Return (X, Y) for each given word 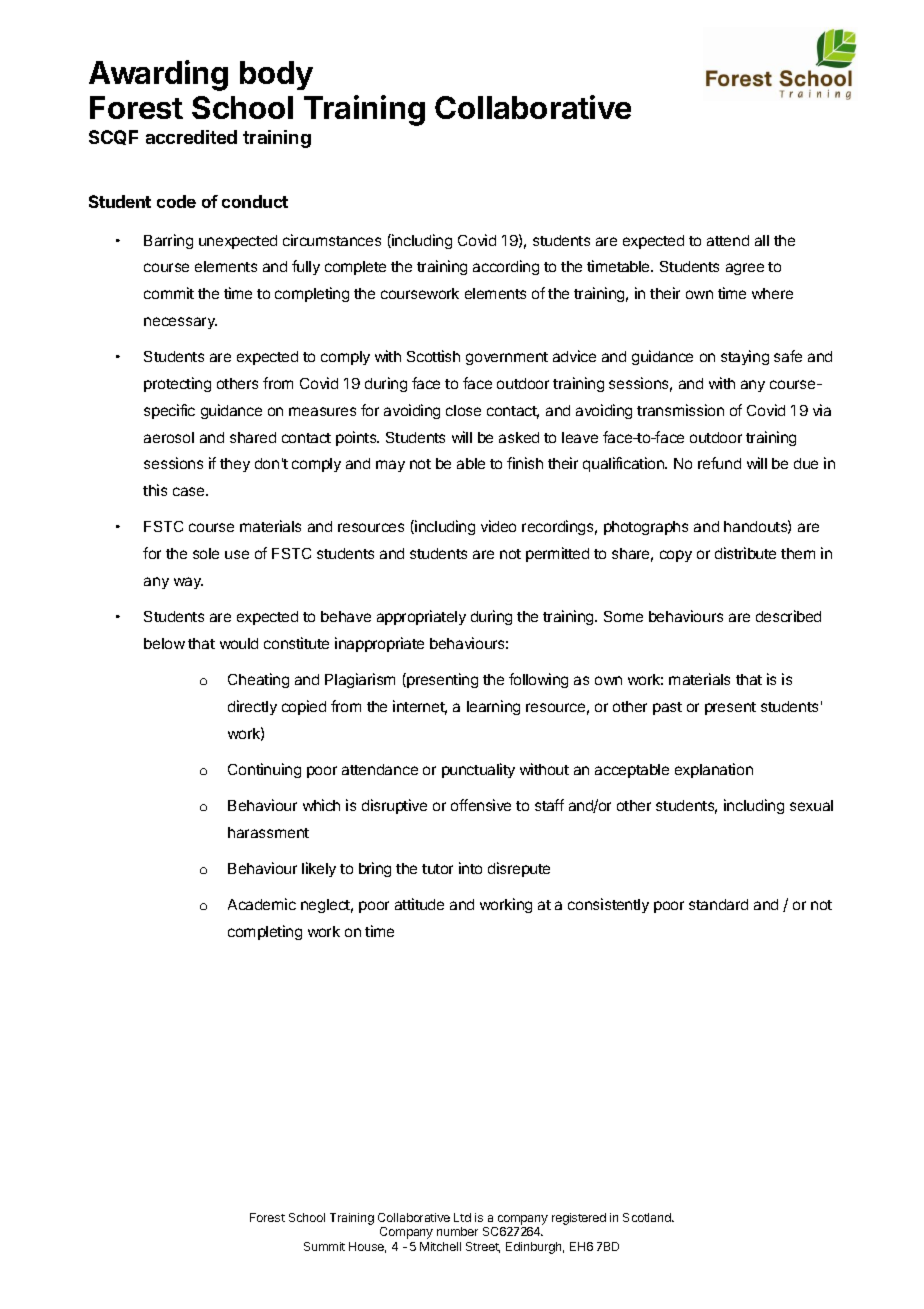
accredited (191, 137)
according (506, 267)
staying (745, 357)
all (762, 240)
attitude (419, 904)
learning (493, 707)
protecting (177, 384)
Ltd (462, 1217)
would (239, 643)
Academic (262, 904)
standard (718, 904)
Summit (324, 1246)
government (507, 358)
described (788, 616)
